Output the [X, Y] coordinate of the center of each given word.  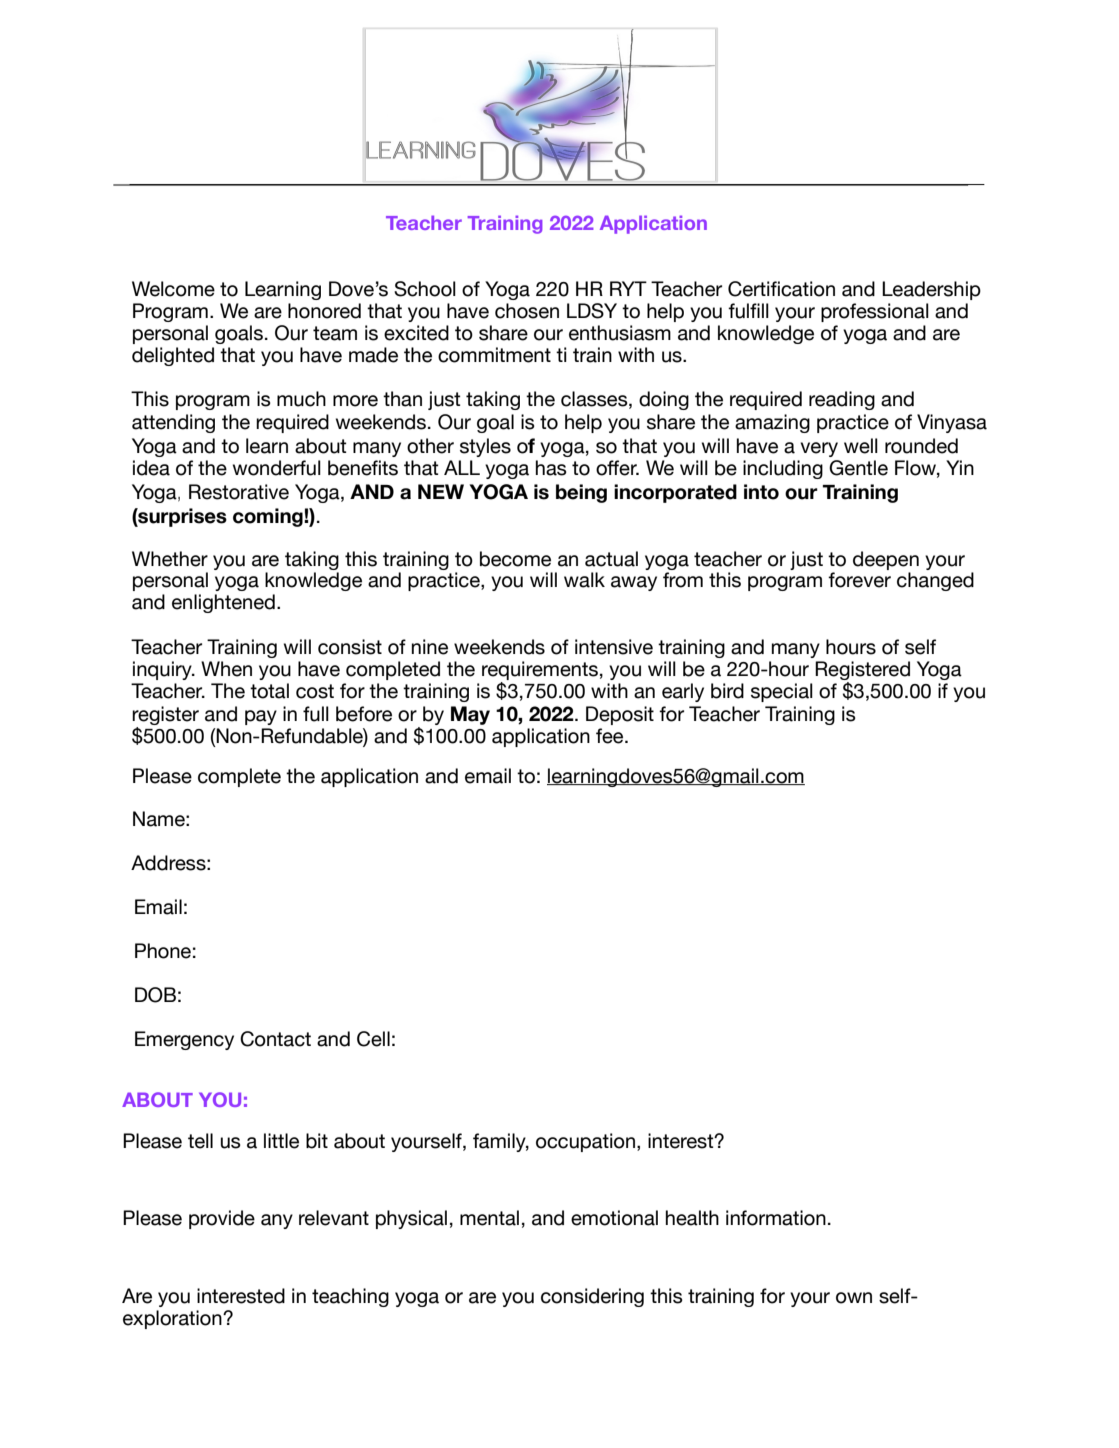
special [782, 692]
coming [269, 517]
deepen [886, 560]
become [515, 559]
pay [261, 717]
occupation [585, 1142]
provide [222, 1219]
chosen [527, 311]
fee [611, 736]
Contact [275, 1039]
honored [324, 311]
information [776, 1218]
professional [875, 312]
